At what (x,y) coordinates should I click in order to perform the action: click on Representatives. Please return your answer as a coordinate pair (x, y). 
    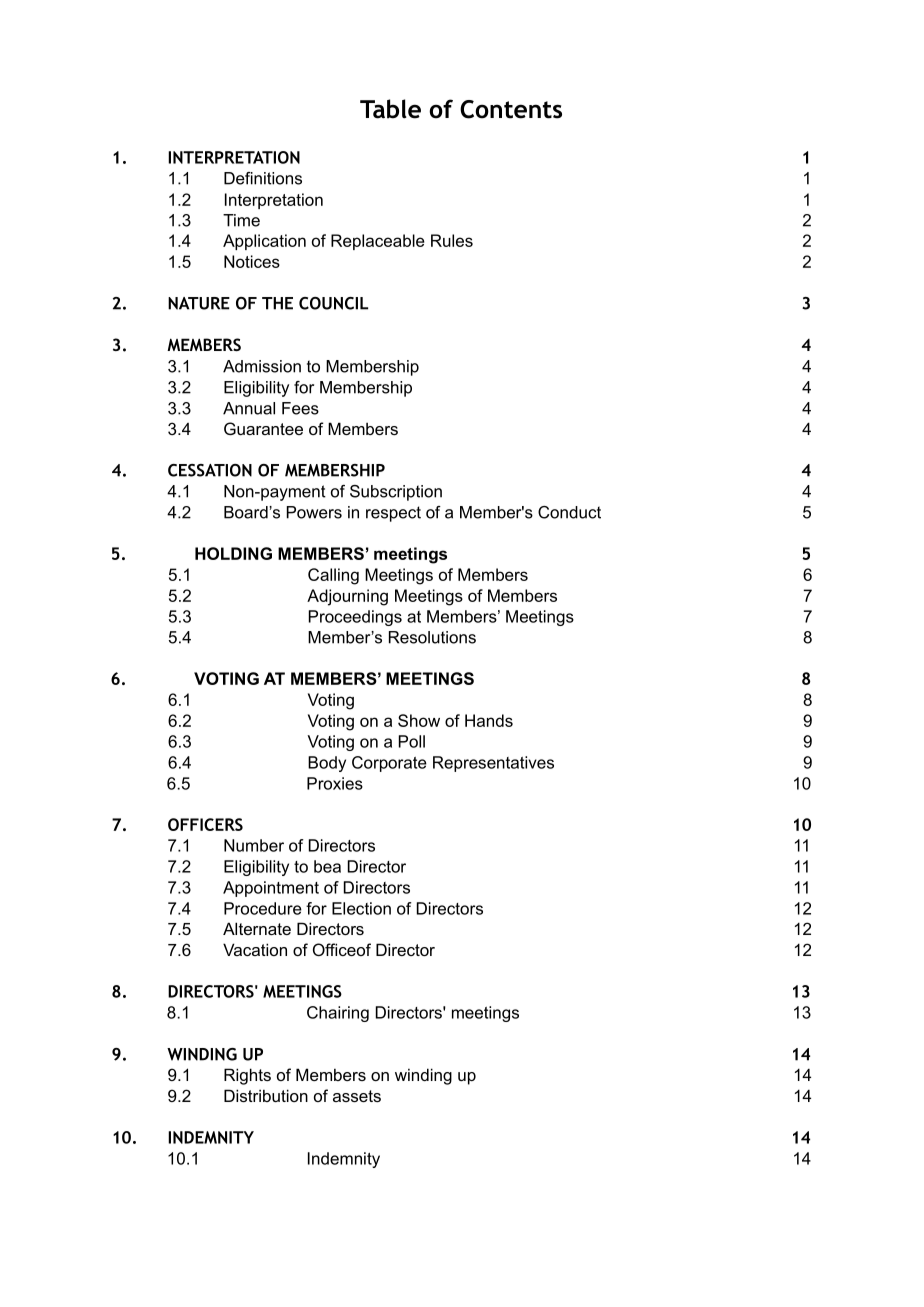
    Looking at the image, I should click on (493, 764).
